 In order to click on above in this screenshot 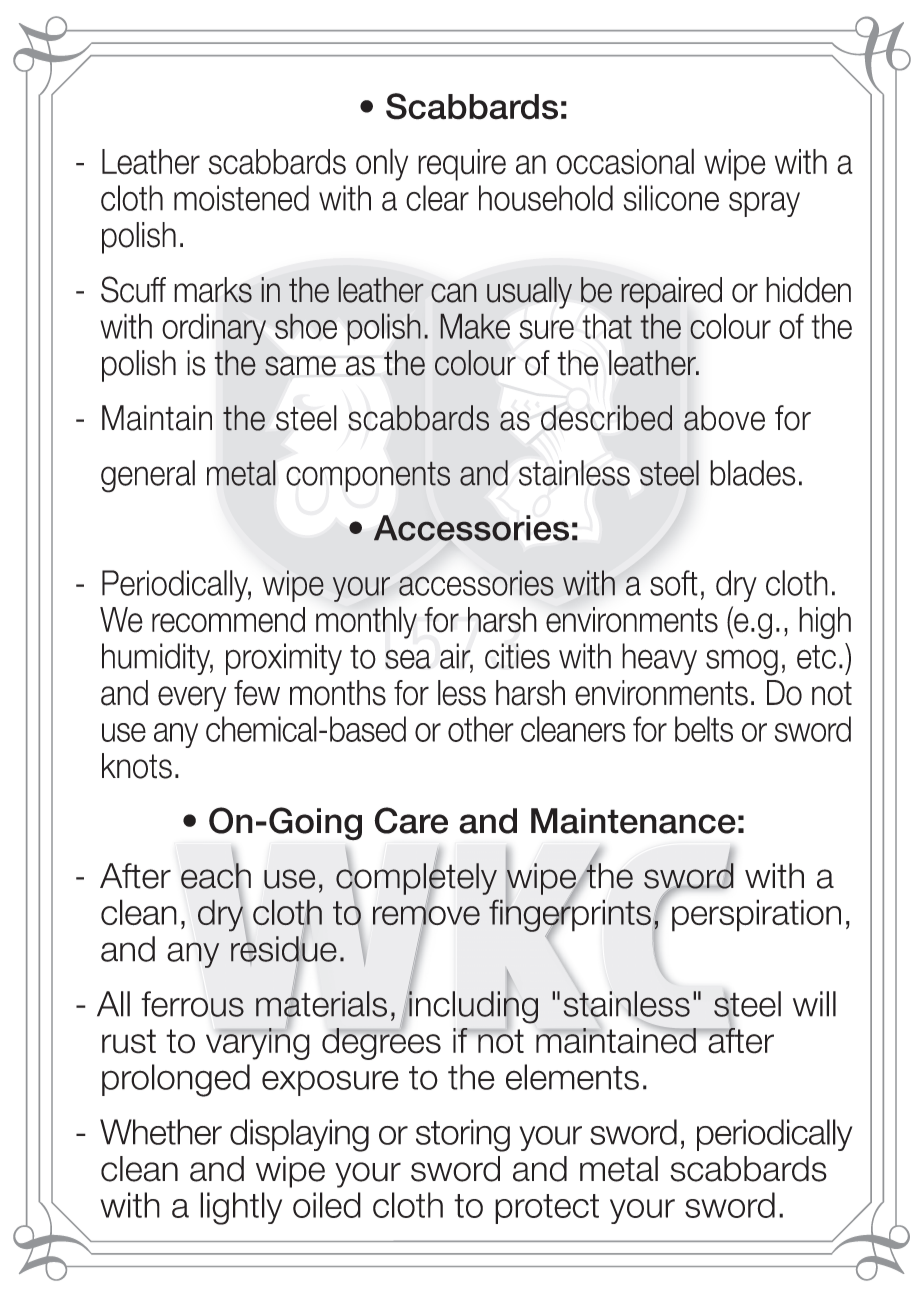, I will do `click(724, 418)`.
